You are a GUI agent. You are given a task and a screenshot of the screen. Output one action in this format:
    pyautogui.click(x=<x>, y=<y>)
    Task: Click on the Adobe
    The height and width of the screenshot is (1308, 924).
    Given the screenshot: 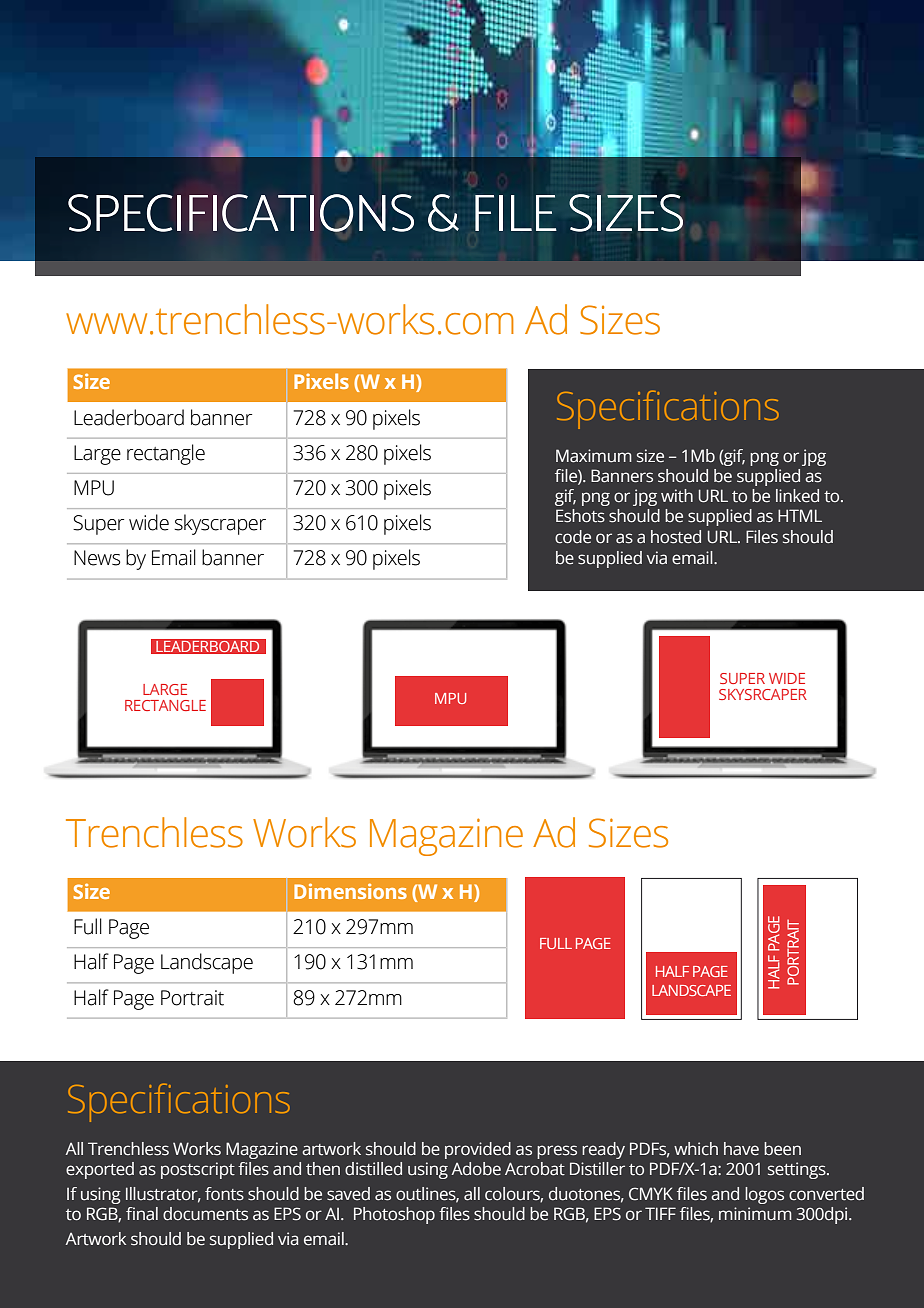 What is the action you would take?
    pyautogui.click(x=476, y=1169)
